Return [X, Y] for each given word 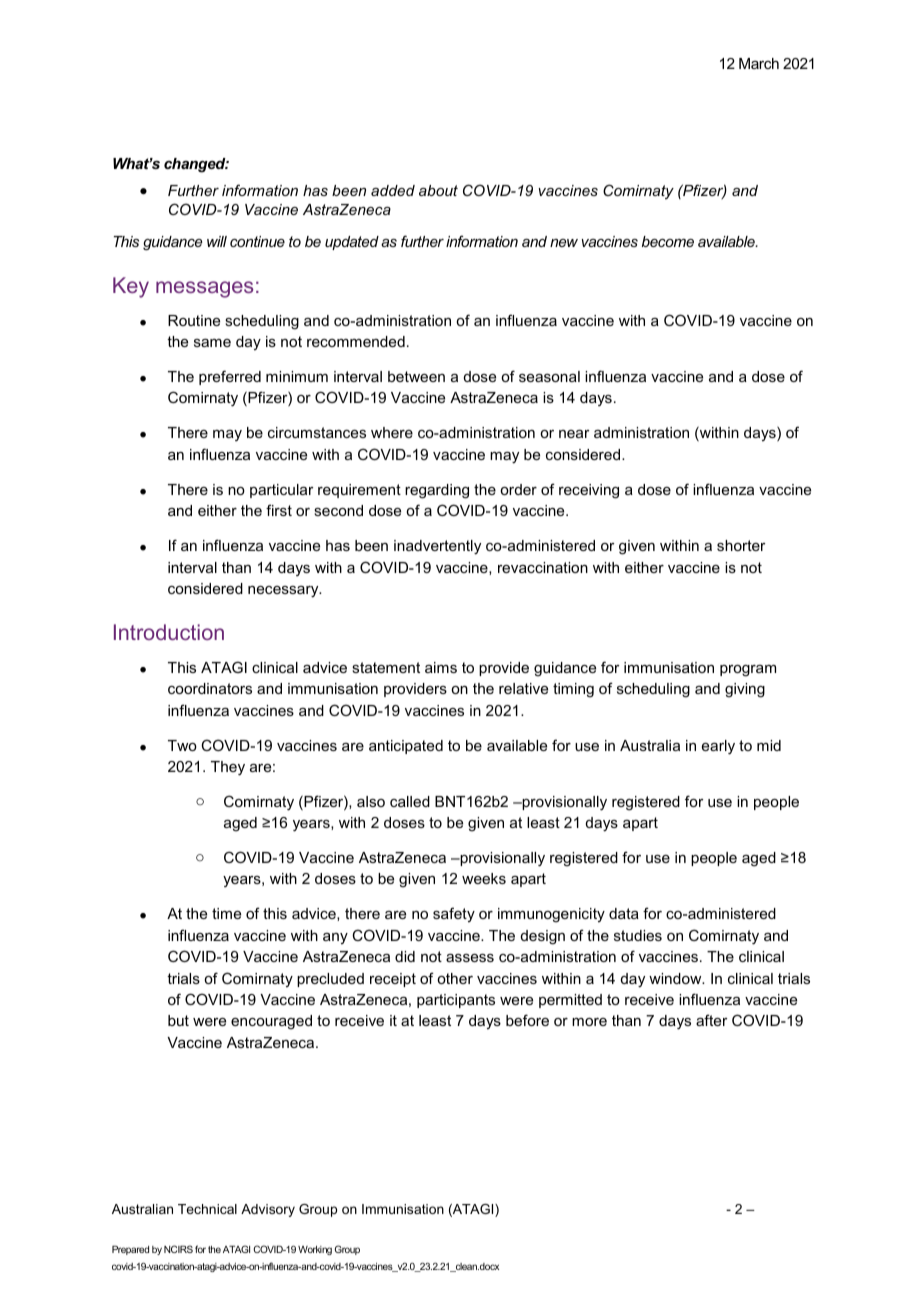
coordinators [210, 688]
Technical [207, 1209]
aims [441, 667]
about [438, 190]
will [217, 241]
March [759, 63]
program [748, 671]
